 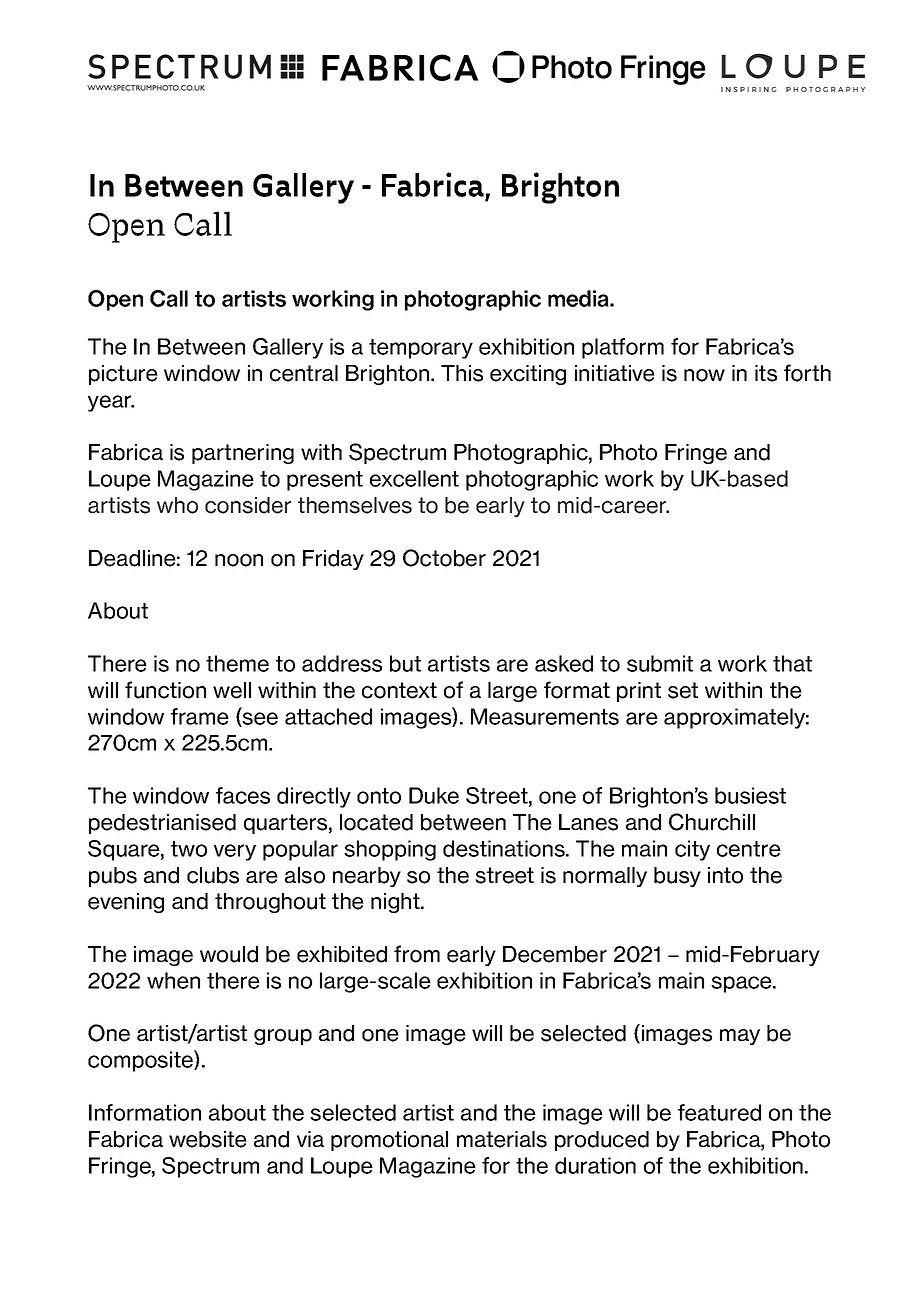 What do you see at coordinates (239, 560) in the image?
I see `noon` at bounding box center [239, 560].
